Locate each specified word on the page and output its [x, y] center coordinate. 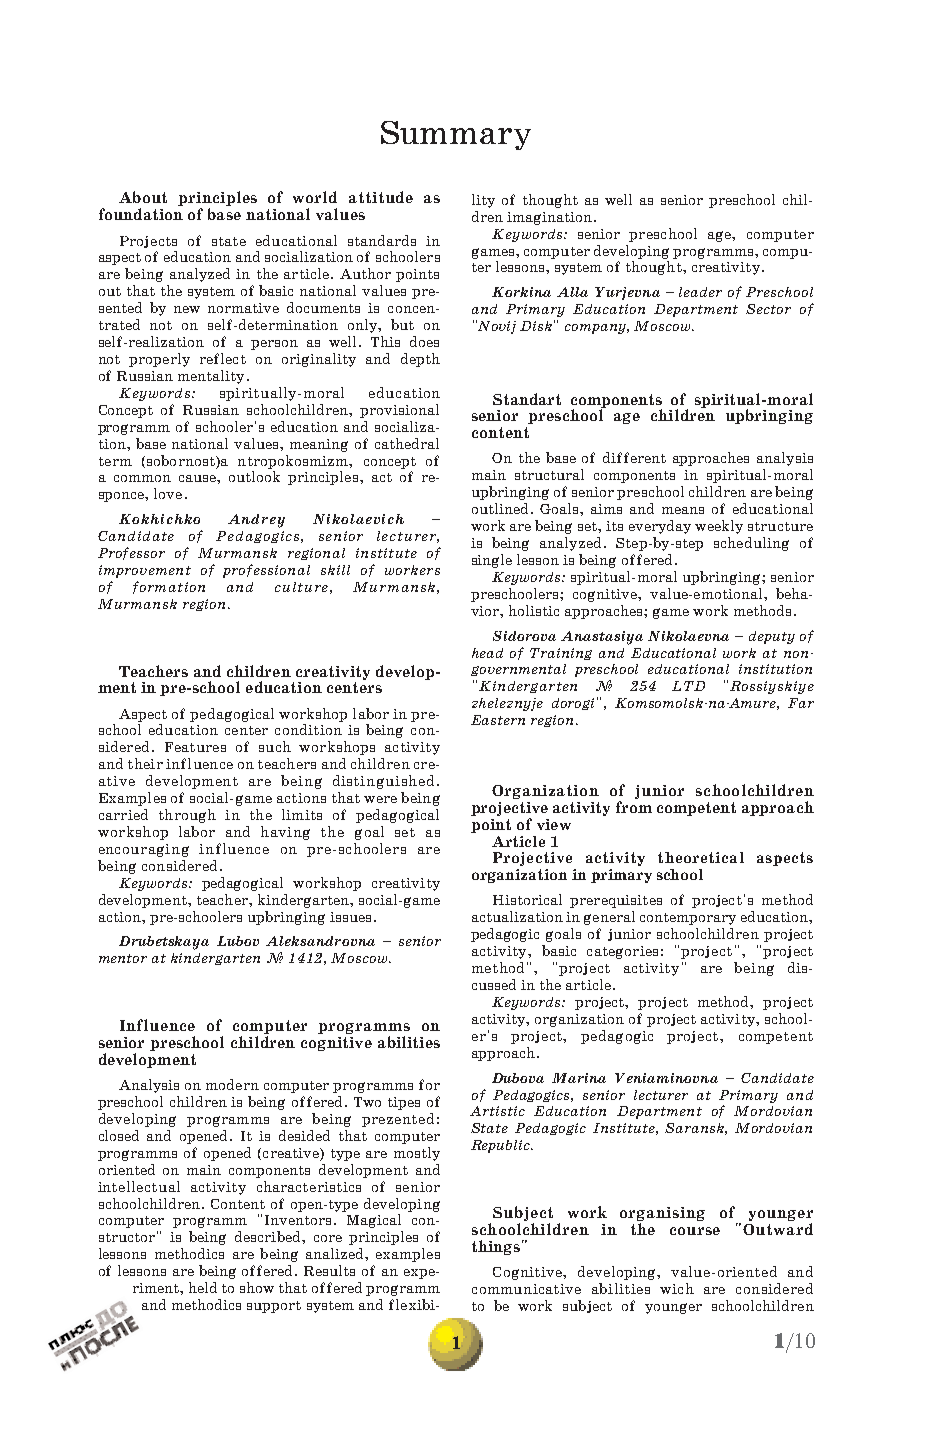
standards [382, 240]
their [145, 763]
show [257, 1287]
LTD [688, 686]
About [143, 197]
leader [700, 292]
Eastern [498, 720]
